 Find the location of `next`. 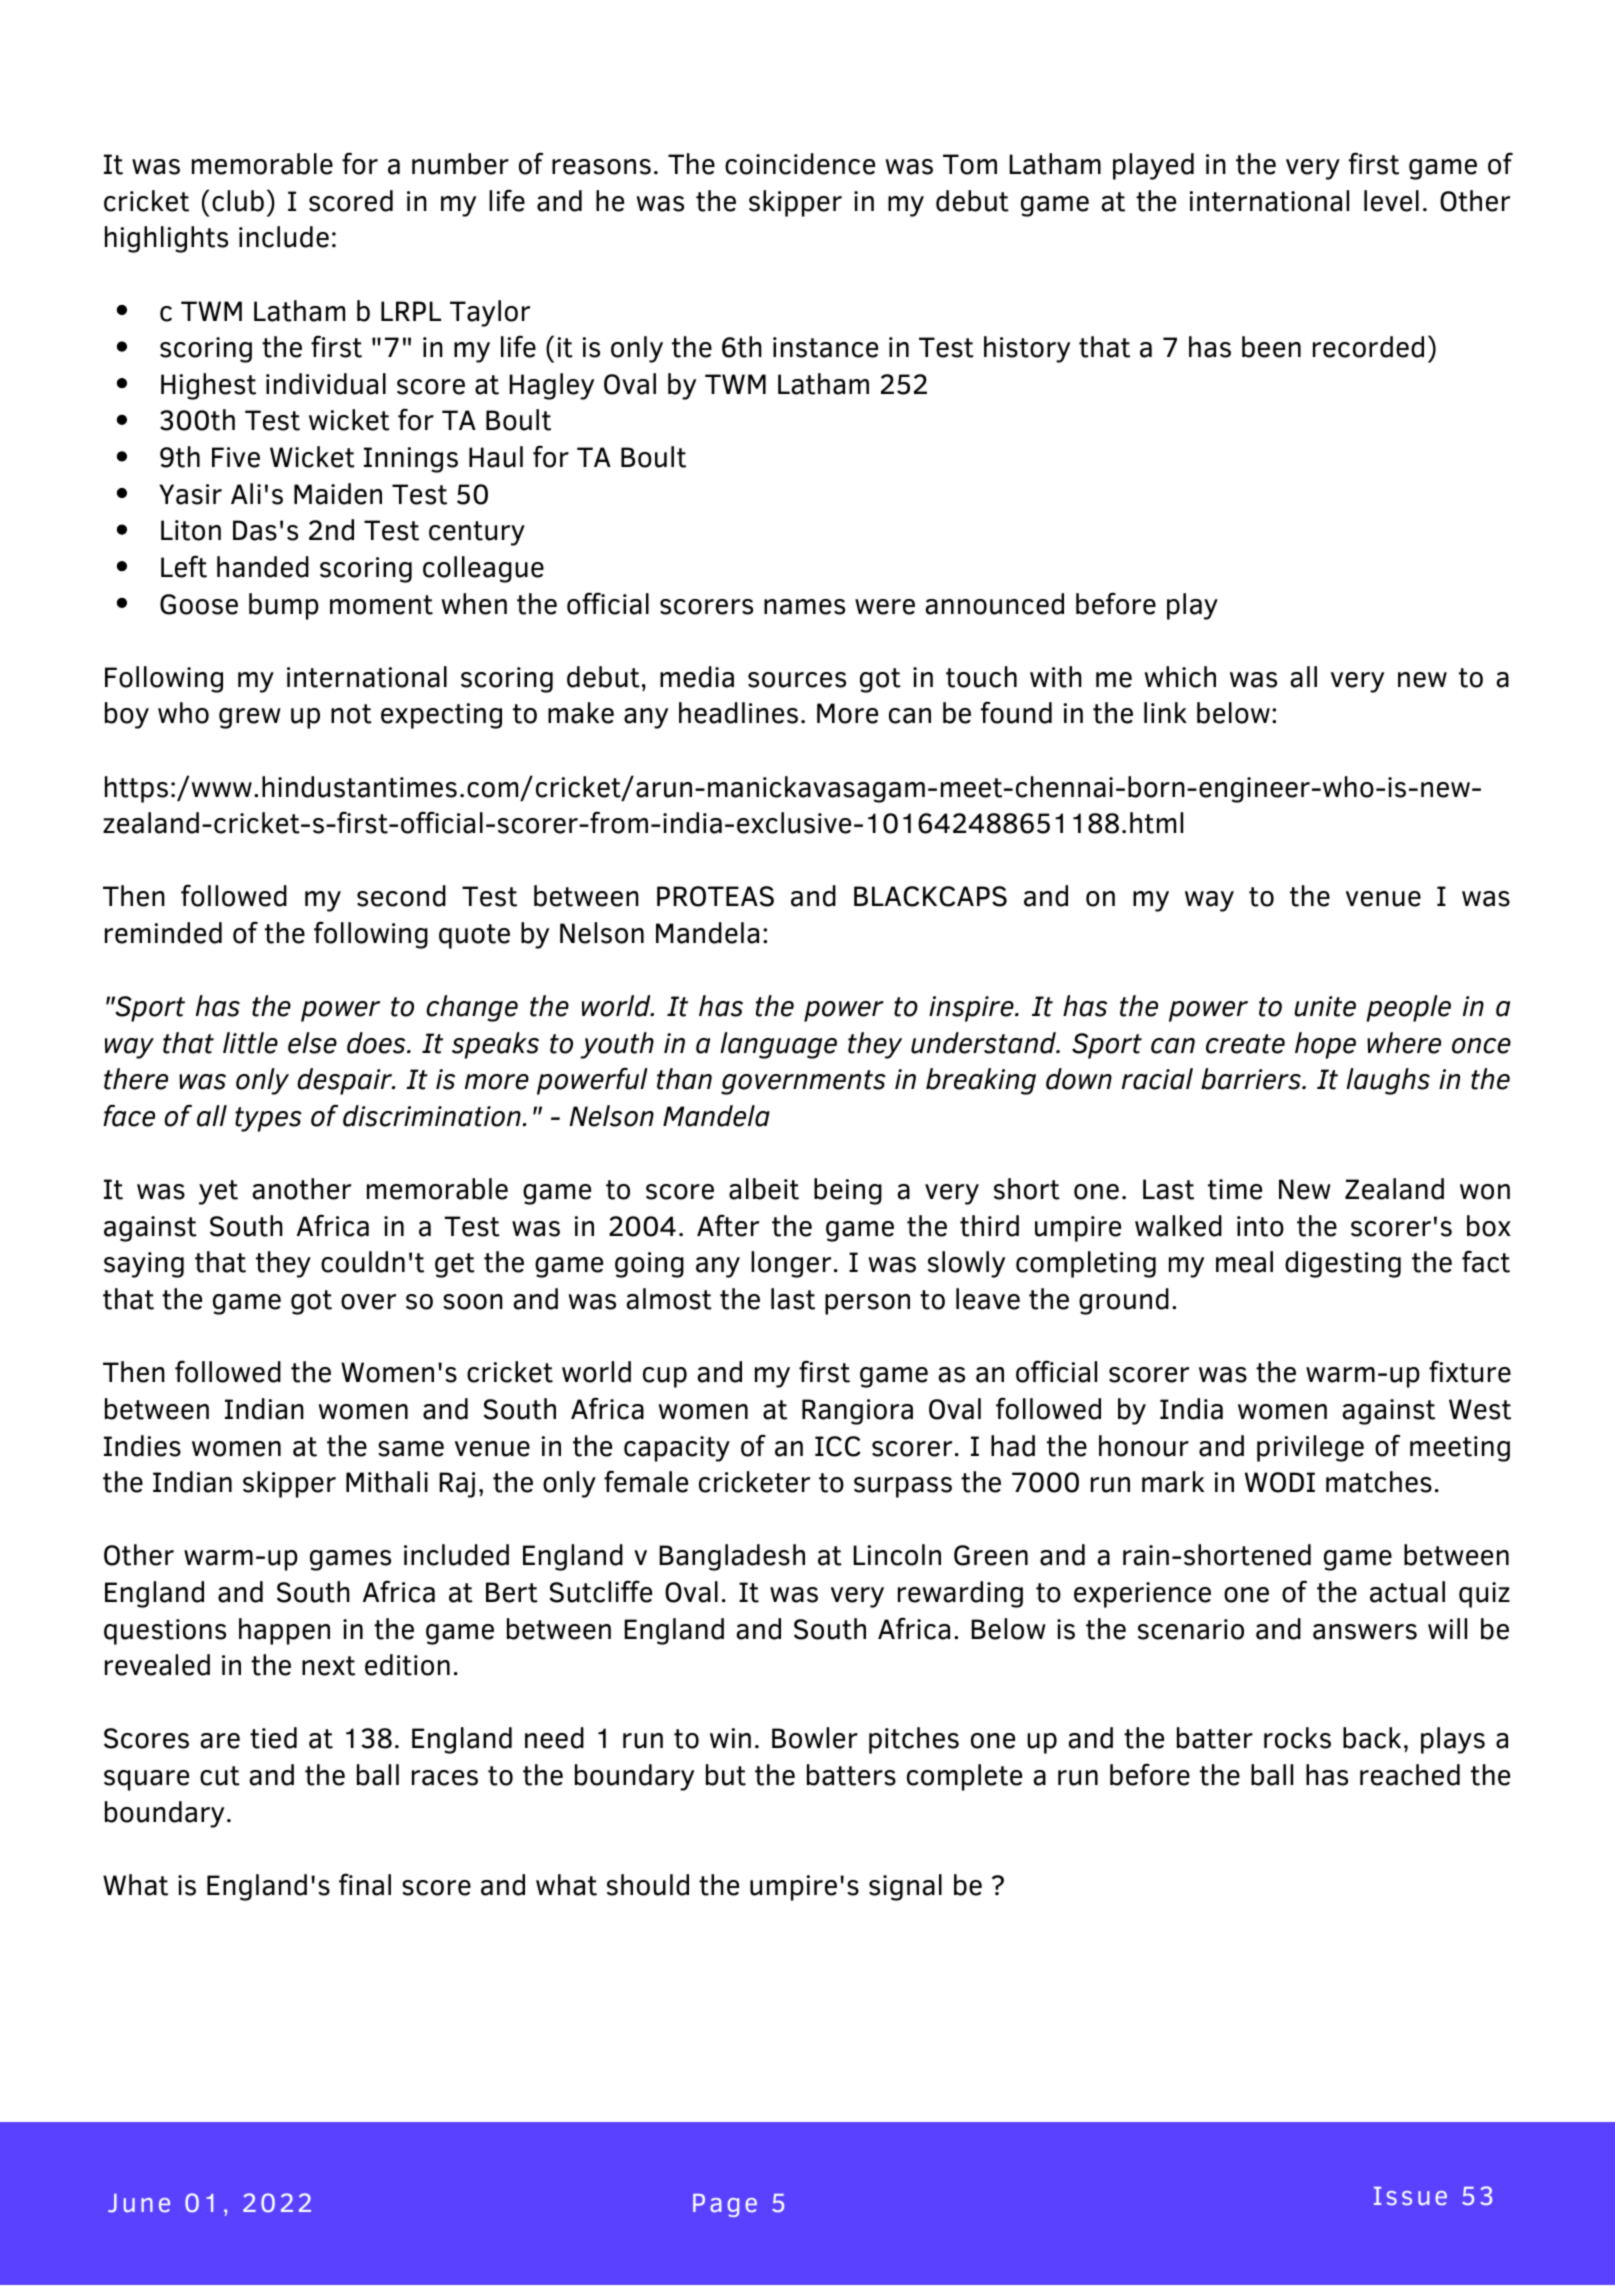

next is located at coordinates (328, 1666).
